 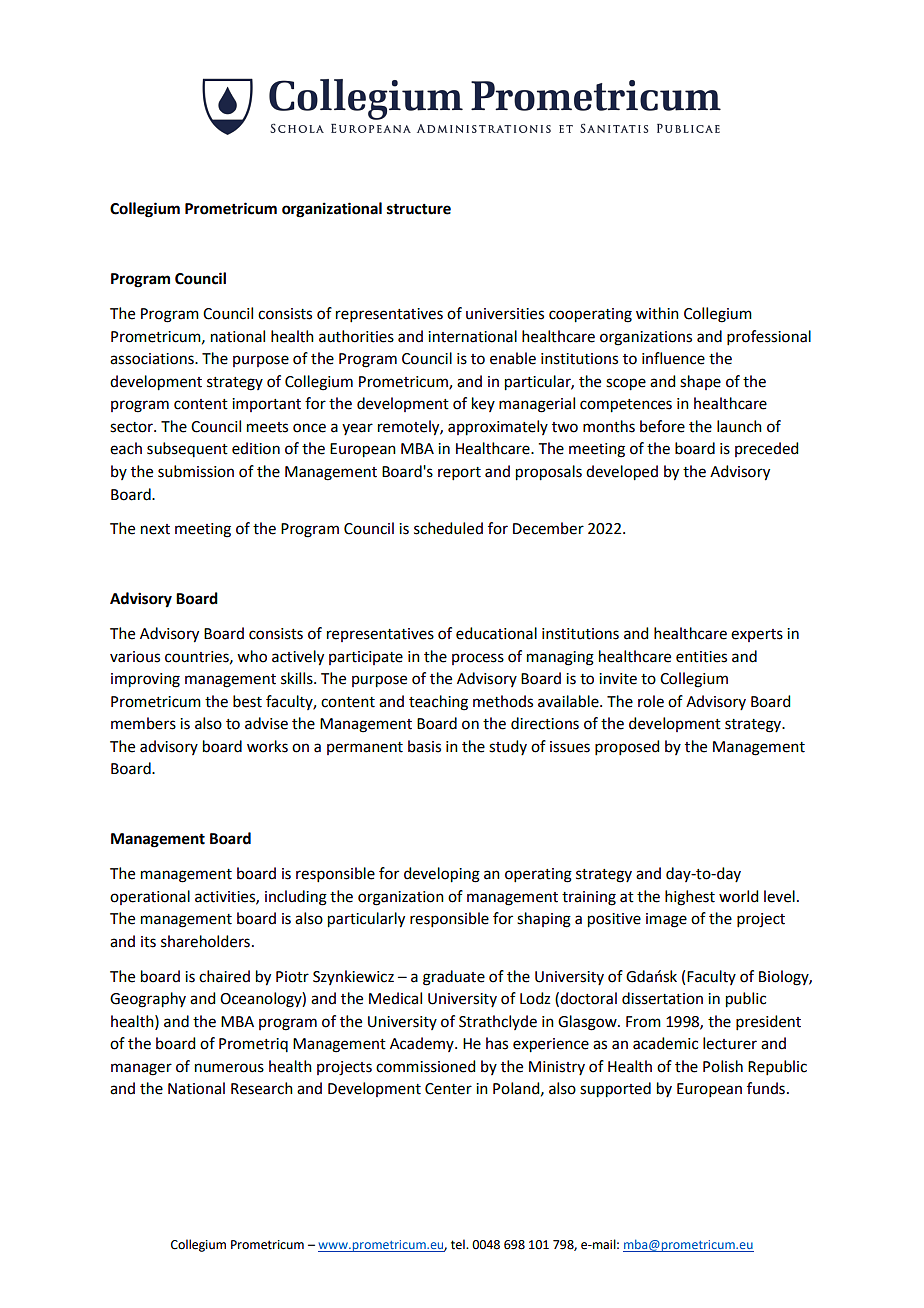 What do you see at coordinates (419, 209) in the screenshot?
I see `structure` at bounding box center [419, 209].
